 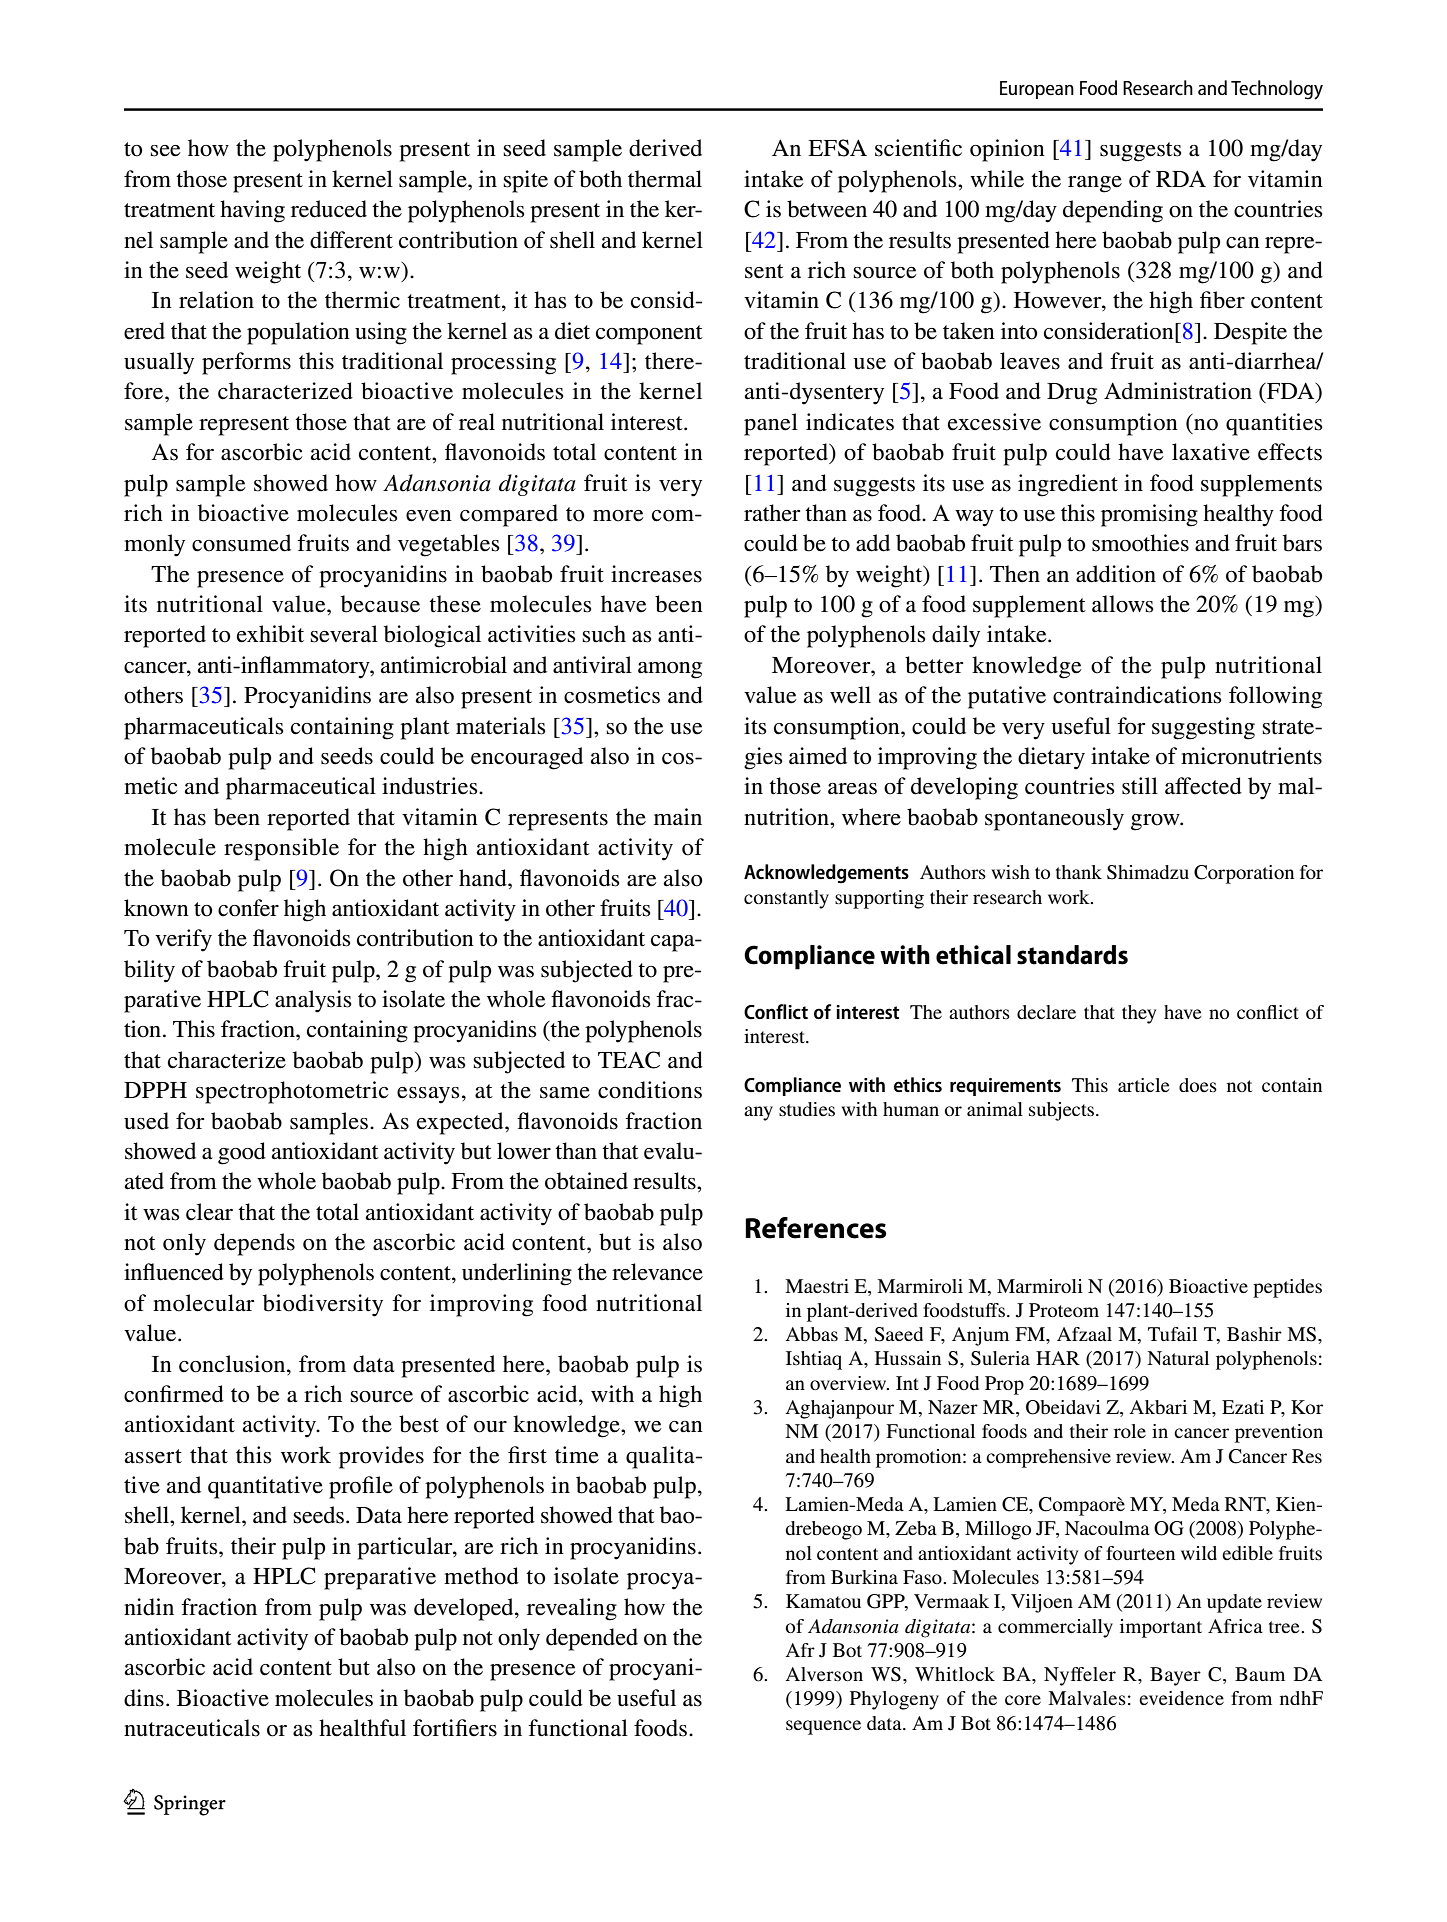 I want to click on allows, so click(x=1123, y=604).
